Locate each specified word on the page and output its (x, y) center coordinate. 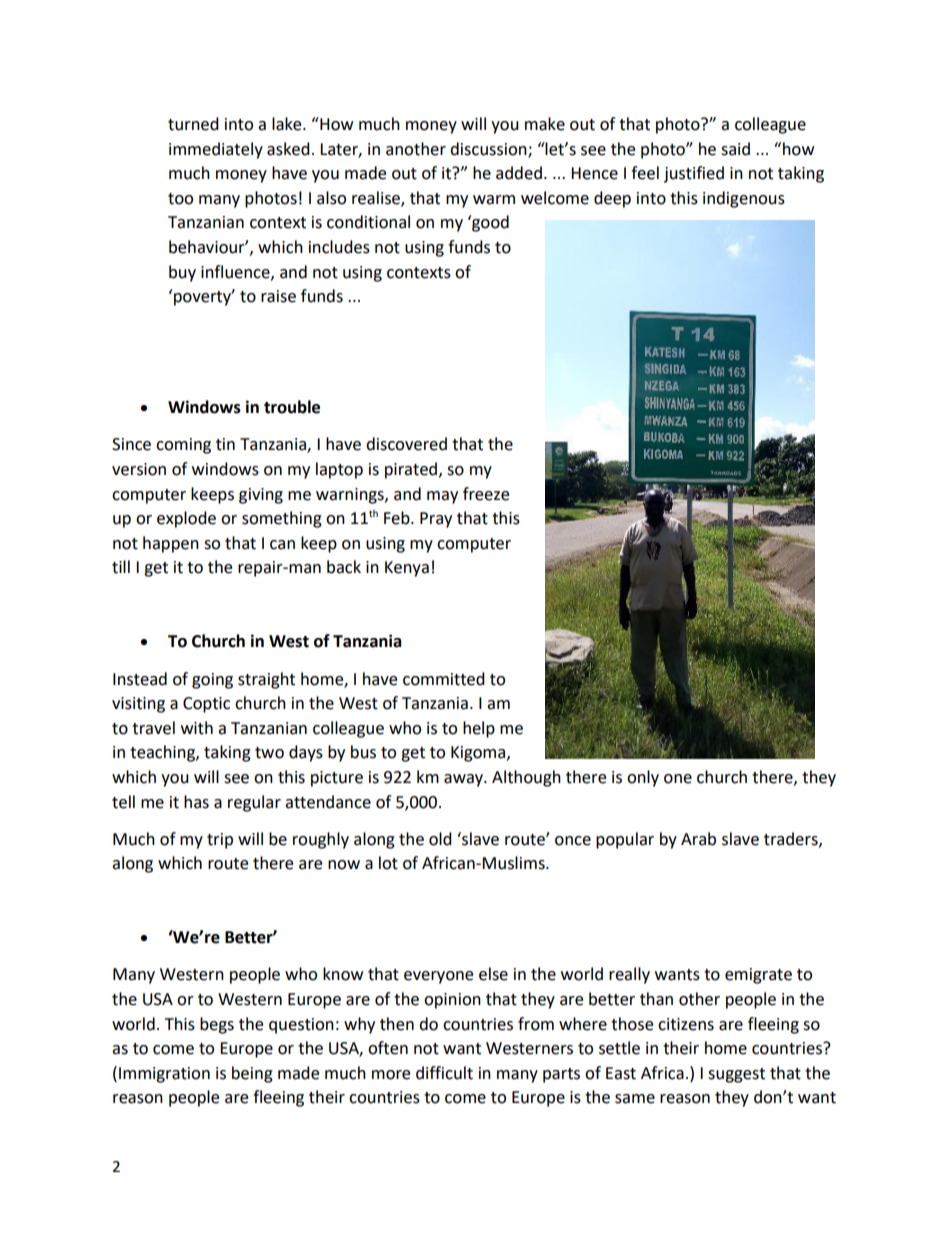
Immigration (164, 1075)
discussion (489, 149)
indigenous (744, 199)
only (643, 778)
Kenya (407, 569)
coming (183, 446)
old (440, 839)
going (212, 681)
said (735, 149)
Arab (698, 839)
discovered (406, 444)
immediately (216, 150)
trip (220, 841)
